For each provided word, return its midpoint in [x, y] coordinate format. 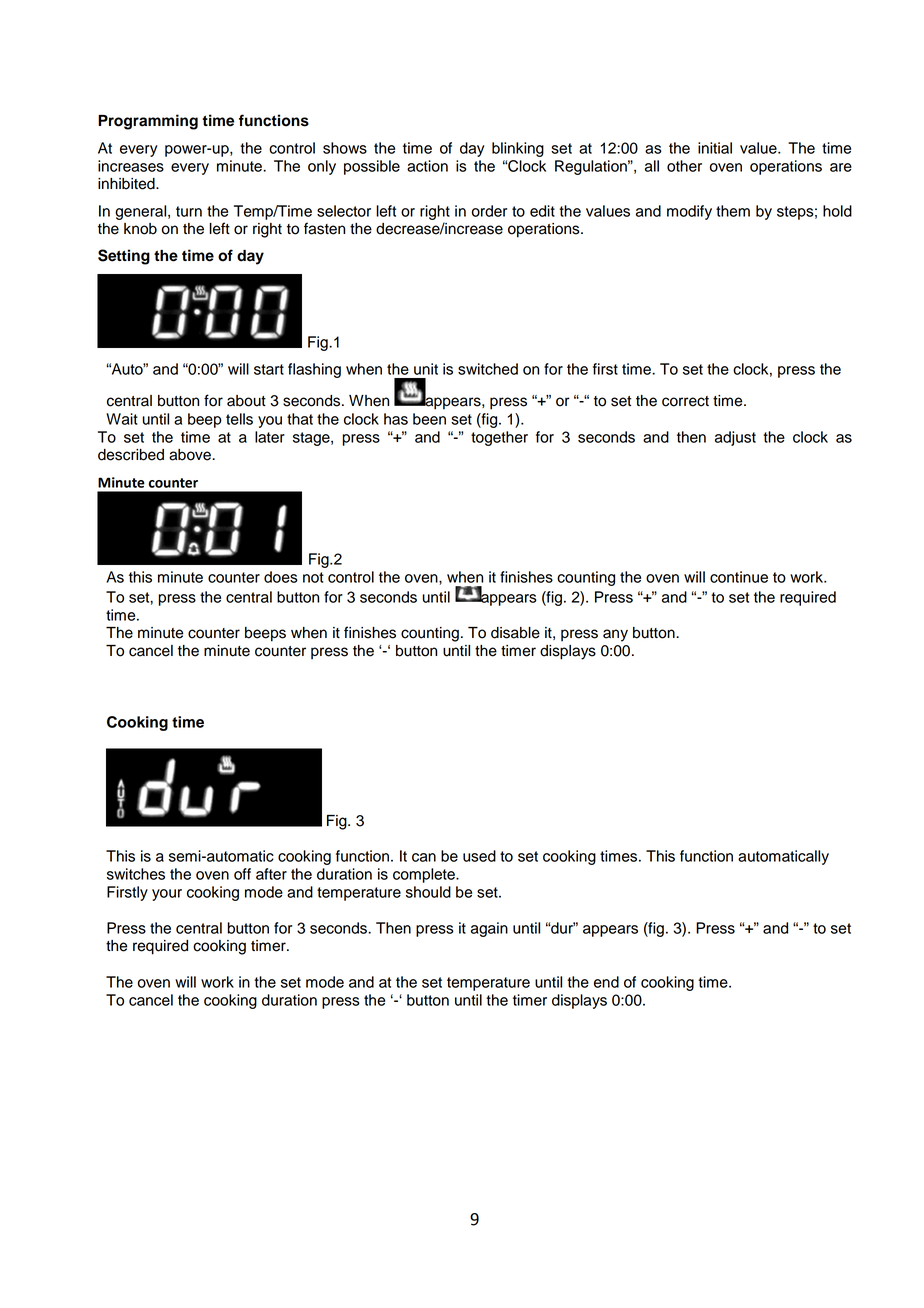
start [269, 369]
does [281, 577]
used [479, 856]
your [167, 895]
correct [685, 401]
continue [739, 577]
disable [515, 633]
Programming [148, 122]
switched [488, 369]
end [606, 982]
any [615, 635]
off [242, 874]
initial [715, 148]
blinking [518, 149]
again [489, 929]
